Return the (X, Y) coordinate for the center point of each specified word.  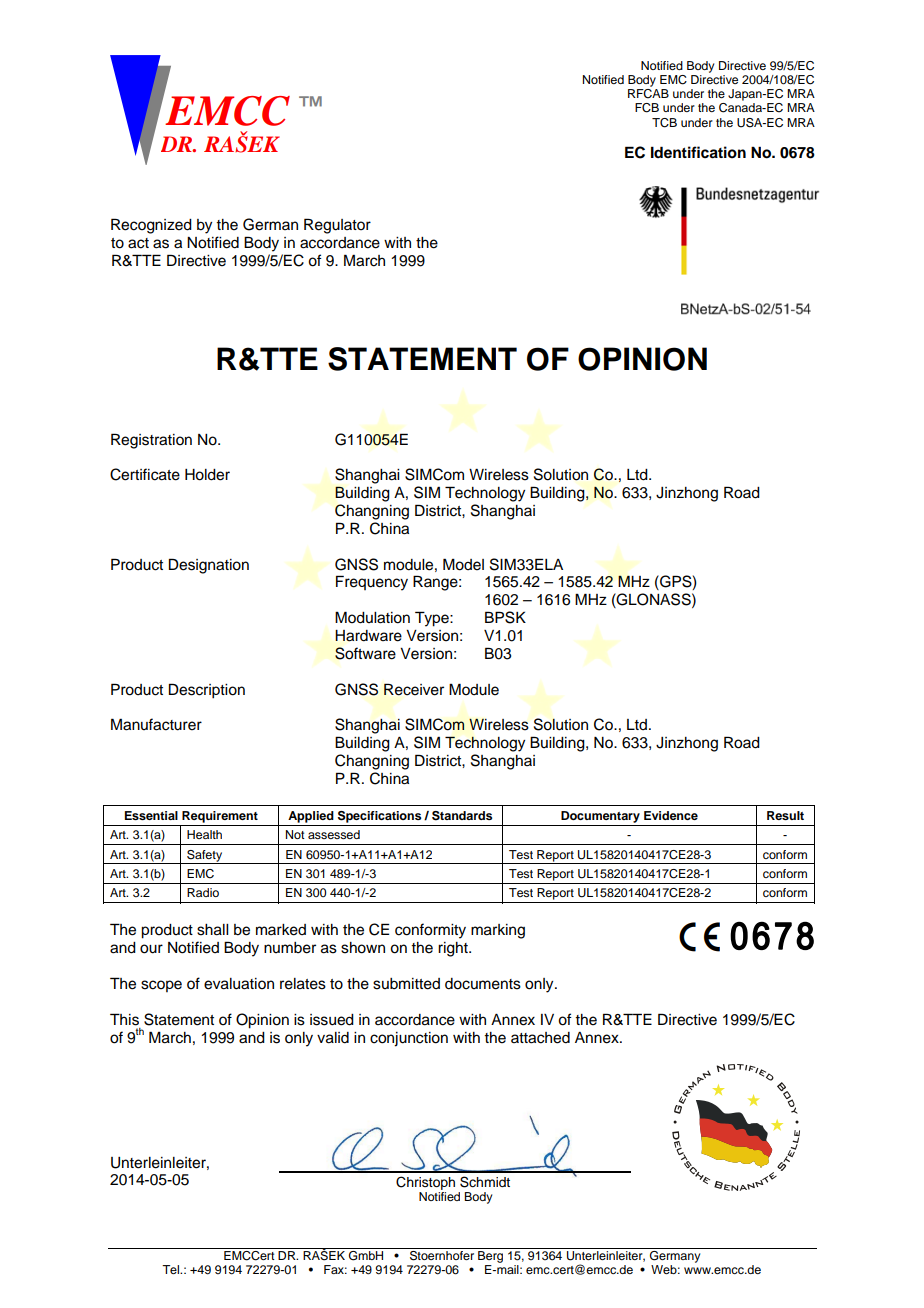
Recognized (151, 226)
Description (207, 691)
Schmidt (485, 1182)
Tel (172, 1269)
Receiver (414, 689)
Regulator (337, 226)
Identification (698, 152)
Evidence (671, 815)
